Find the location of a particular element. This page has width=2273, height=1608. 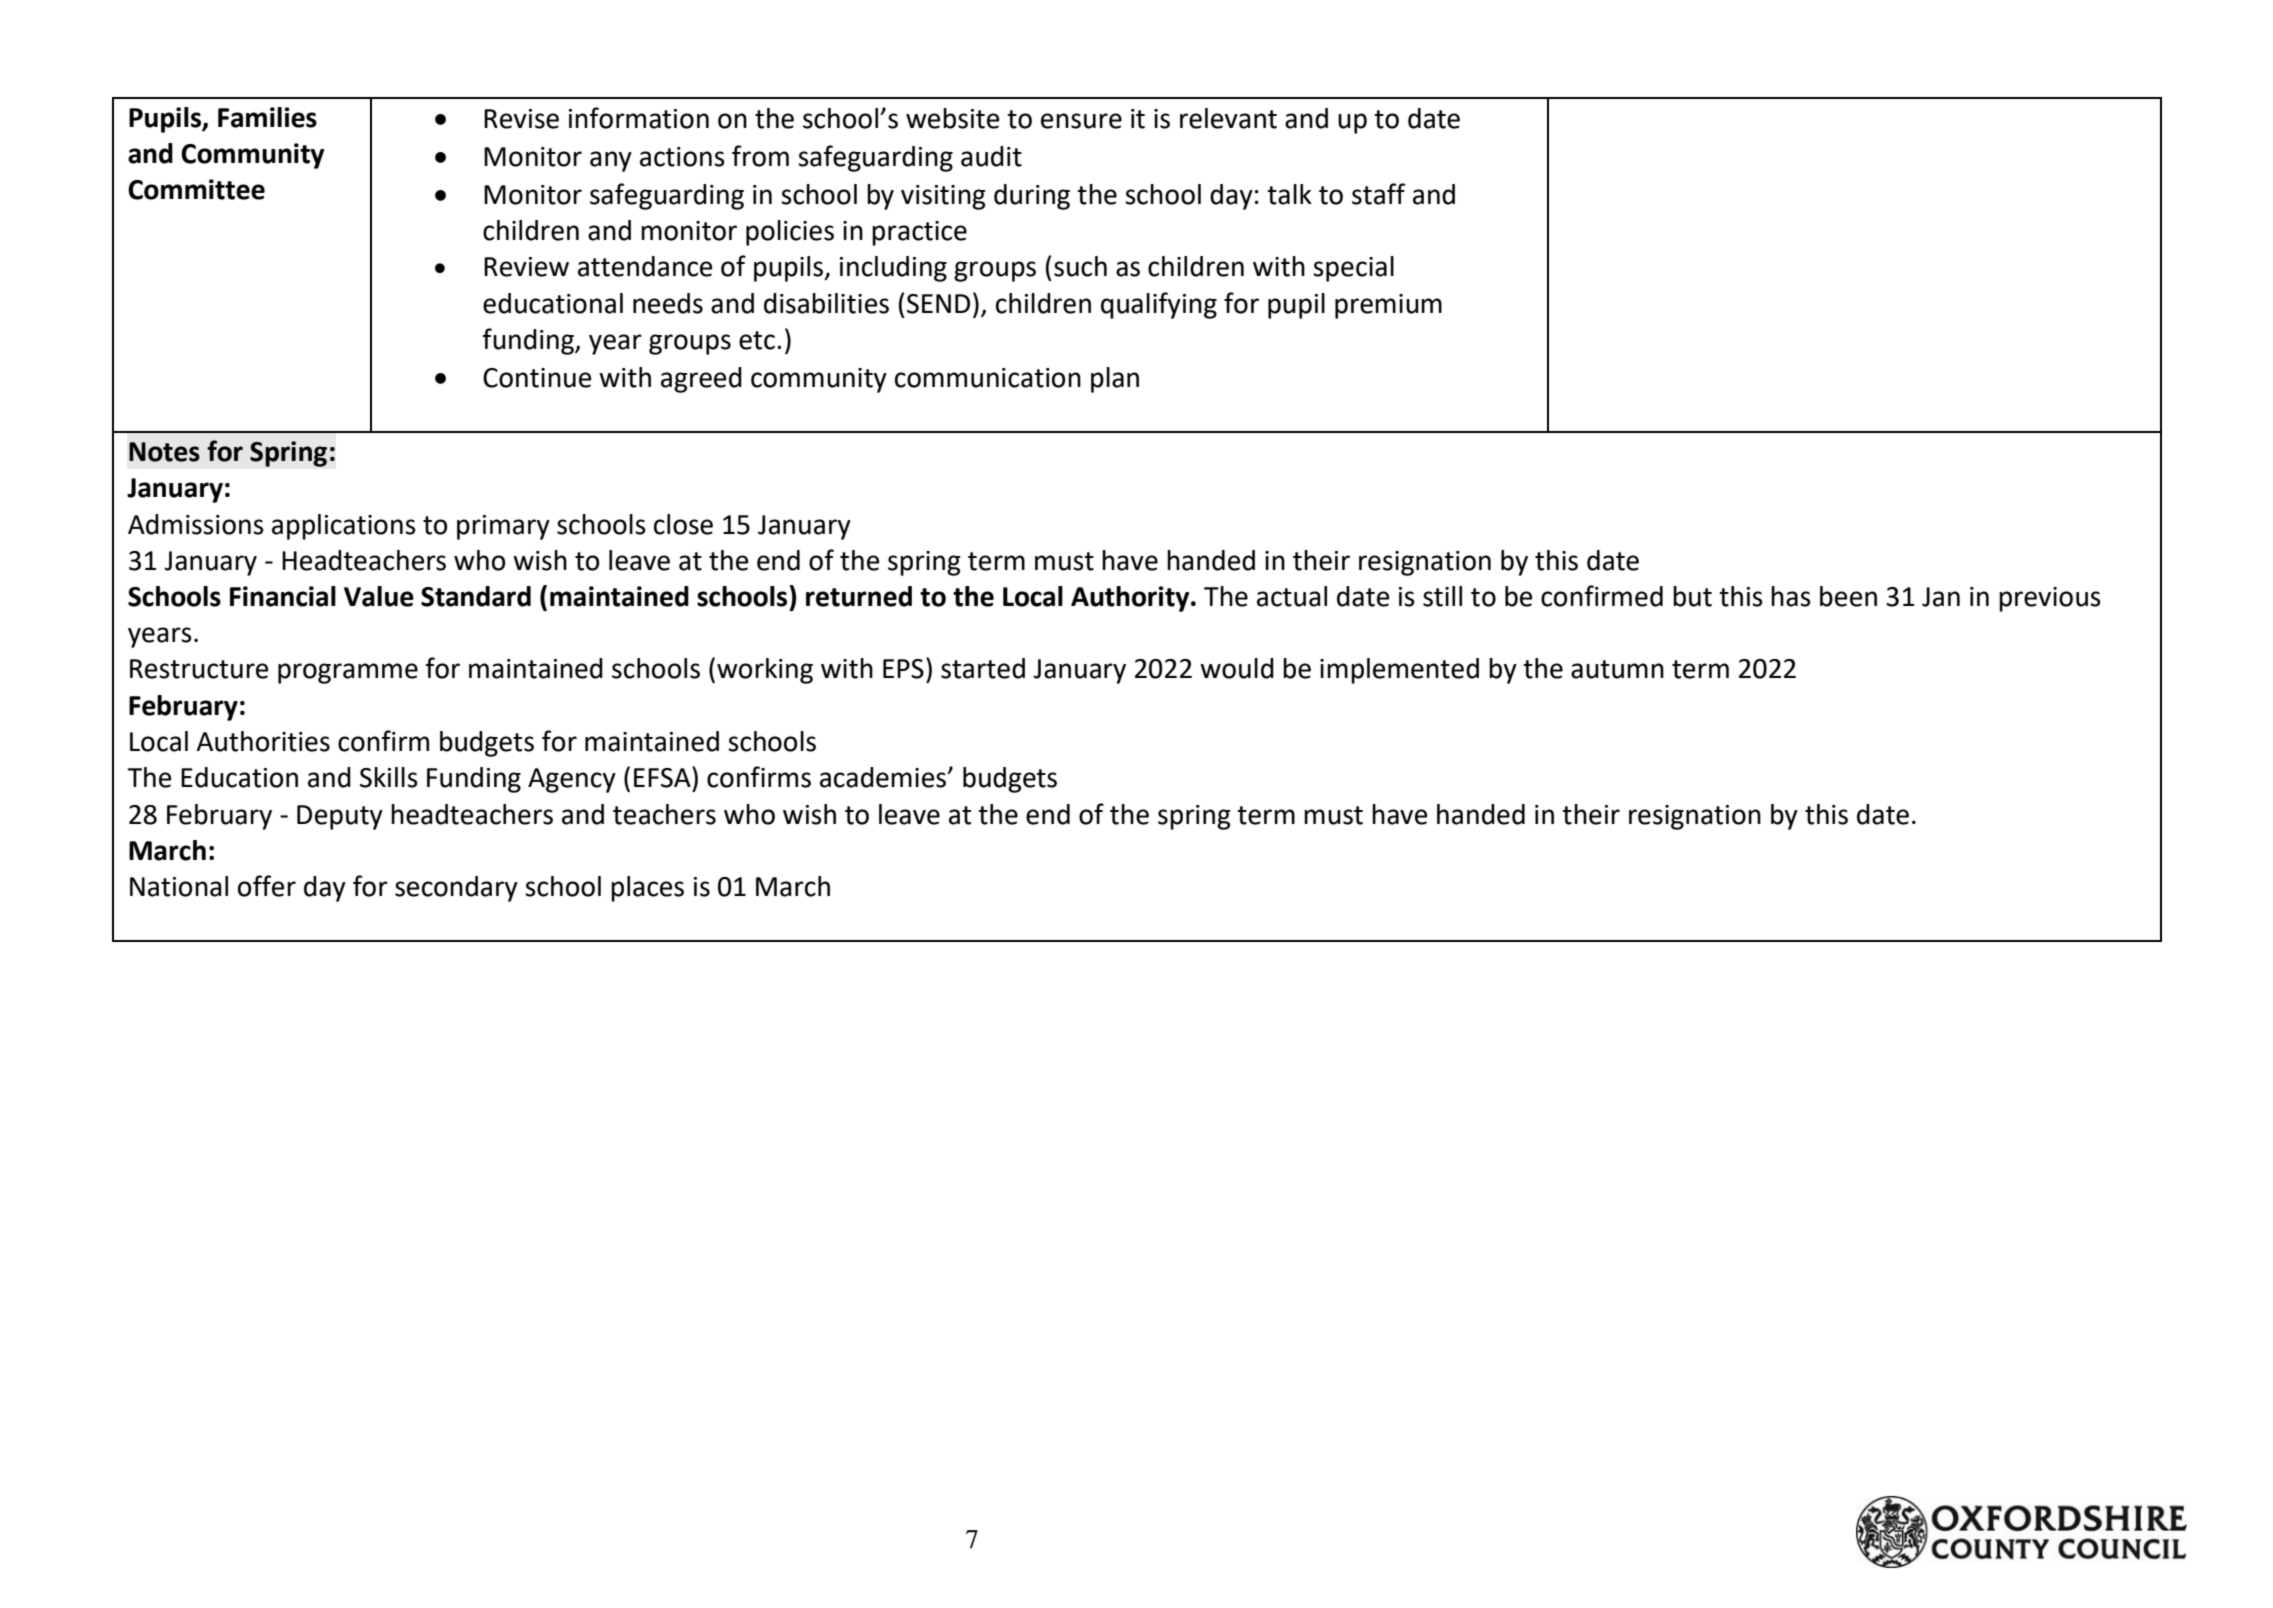

Families is located at coordinates (267, 117).
